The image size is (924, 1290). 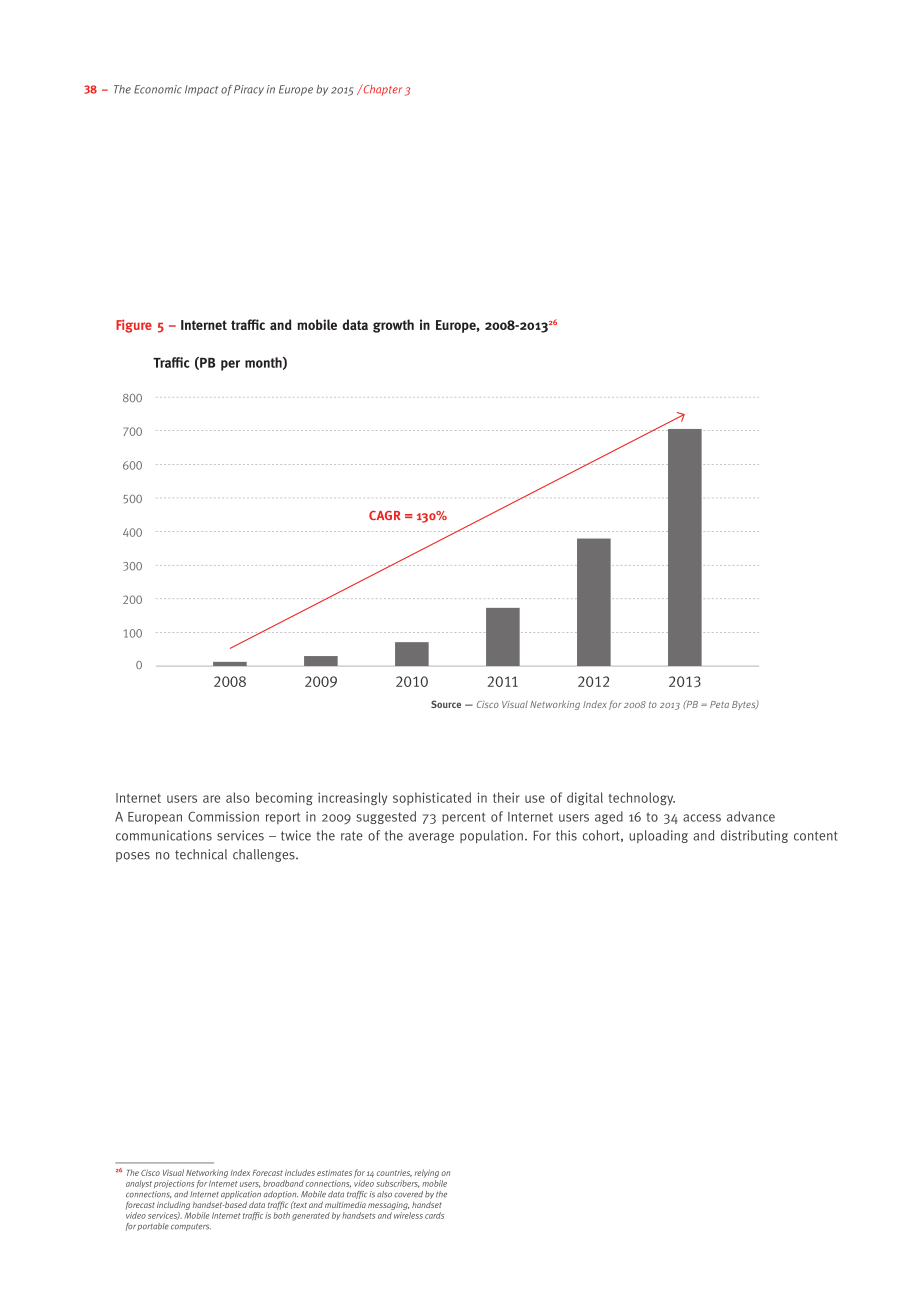 What do you see at coordinates (393, 326) in the image?
I see `growth` at bounding box center [393, 326].
